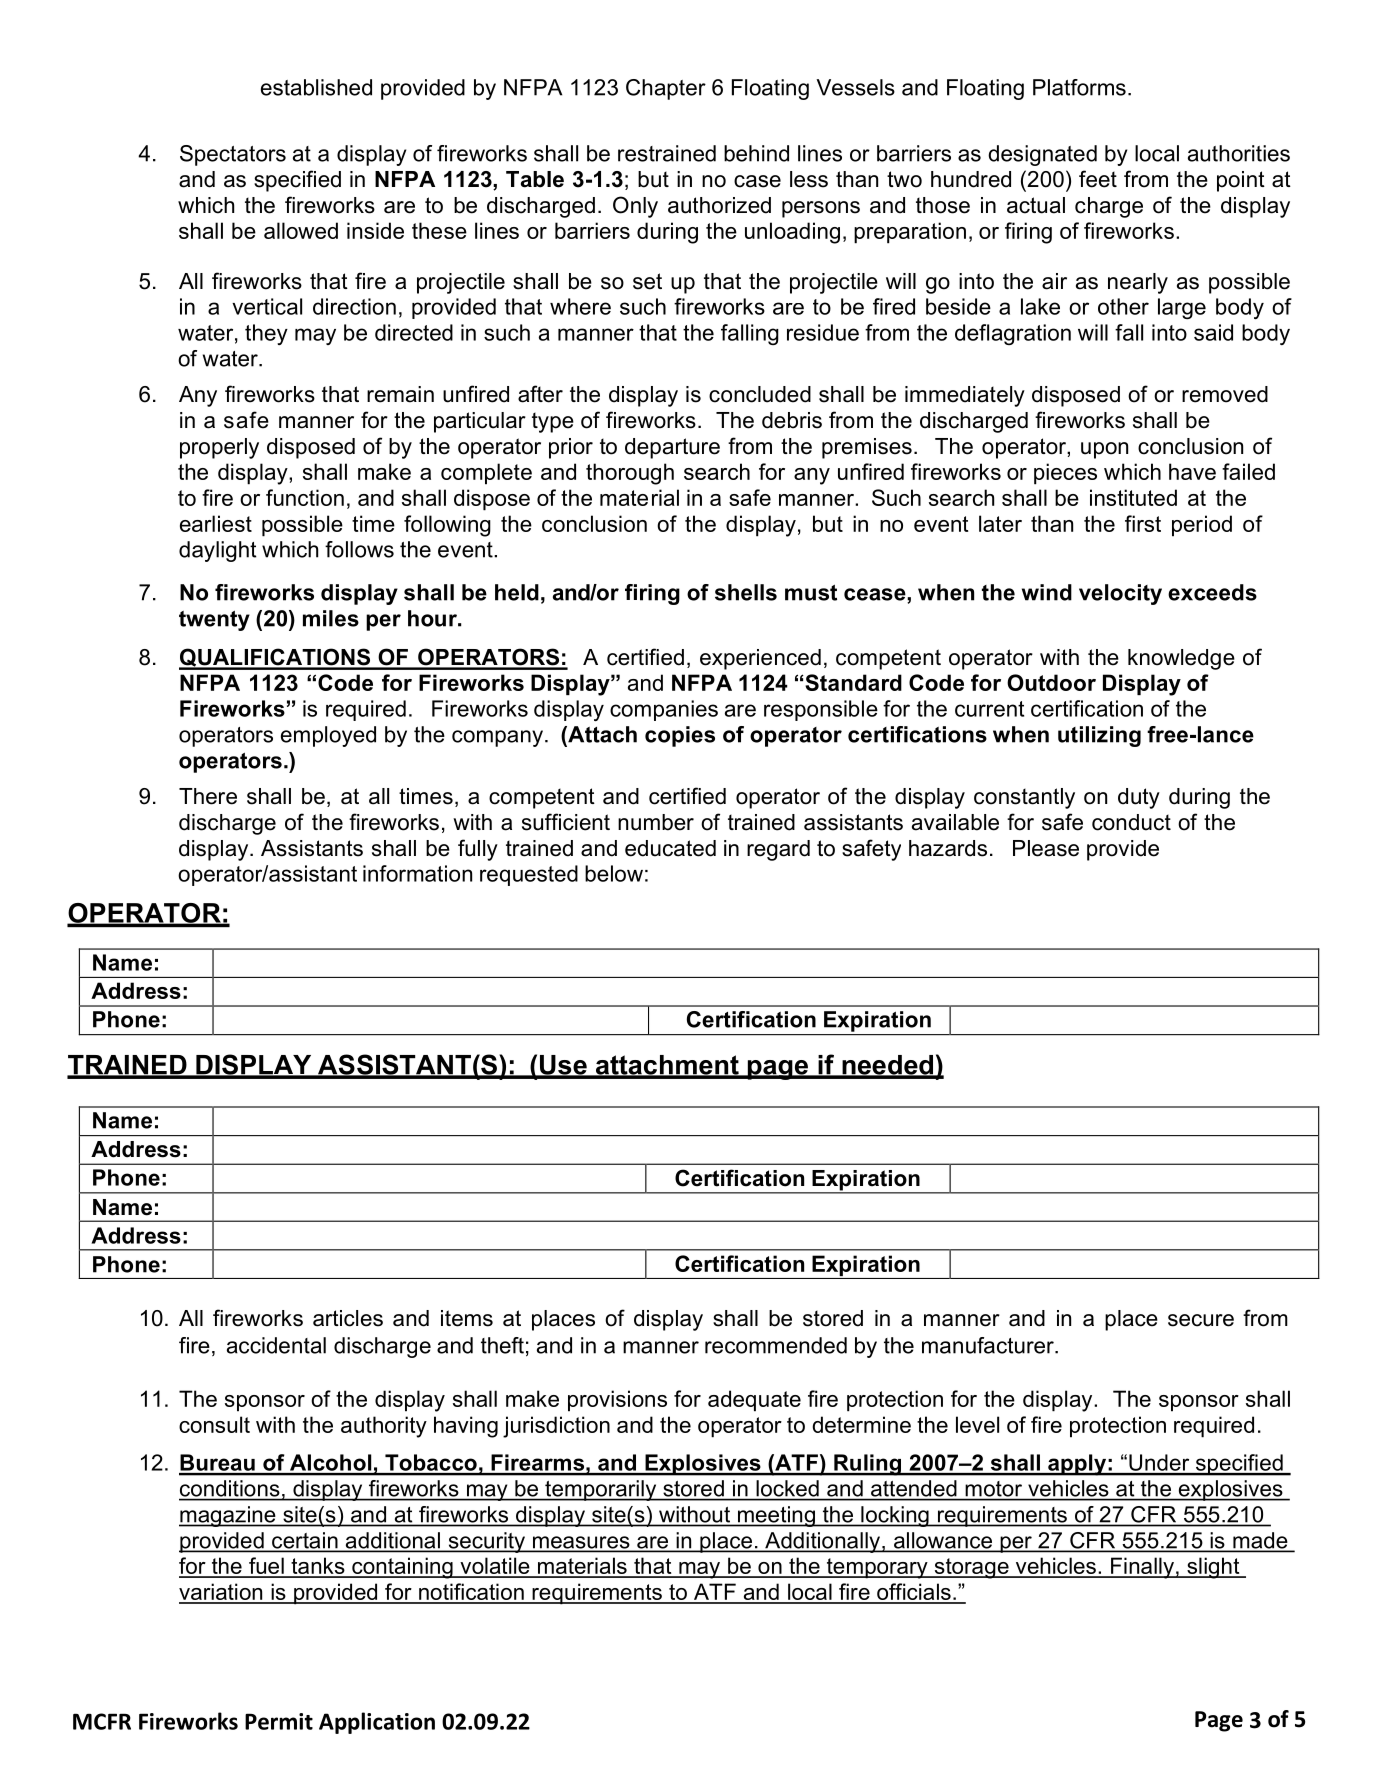 The width and height of the document is (1377, 1782). Describe the element at coordinates (417, 873) in the document. I see `information` at that location.
